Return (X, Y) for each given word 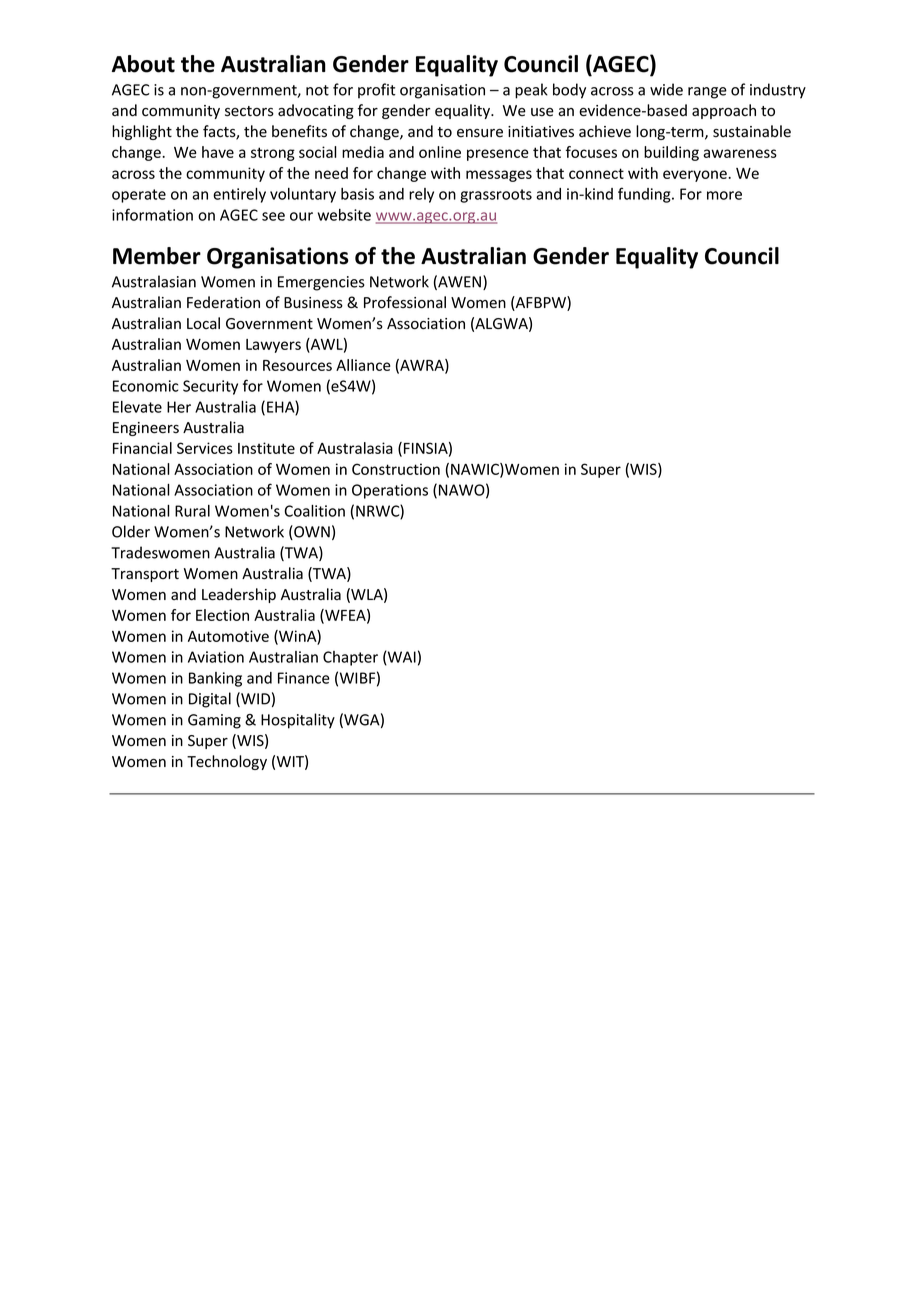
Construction (396, 469)
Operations (390, 491)
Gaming (214, 721)
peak (531, 91)
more (724, 195)
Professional (405, 302)
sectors (249, 111)
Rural (192, 511)
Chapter (350, 658)
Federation (223, 302)
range (707, 93)
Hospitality (298, 721)
